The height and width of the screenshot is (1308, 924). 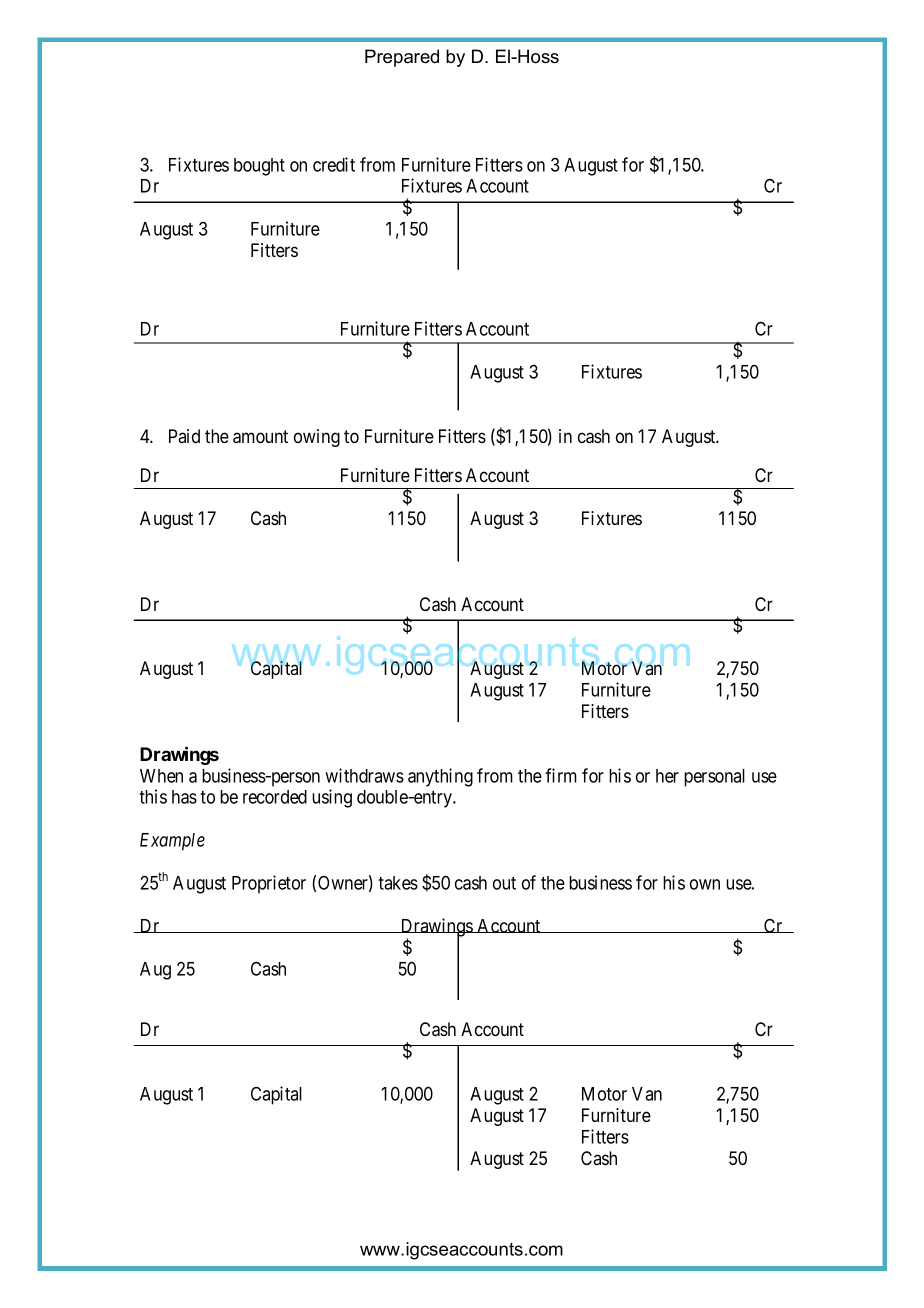 I want to click on owing, so click(x=317, y=438).
